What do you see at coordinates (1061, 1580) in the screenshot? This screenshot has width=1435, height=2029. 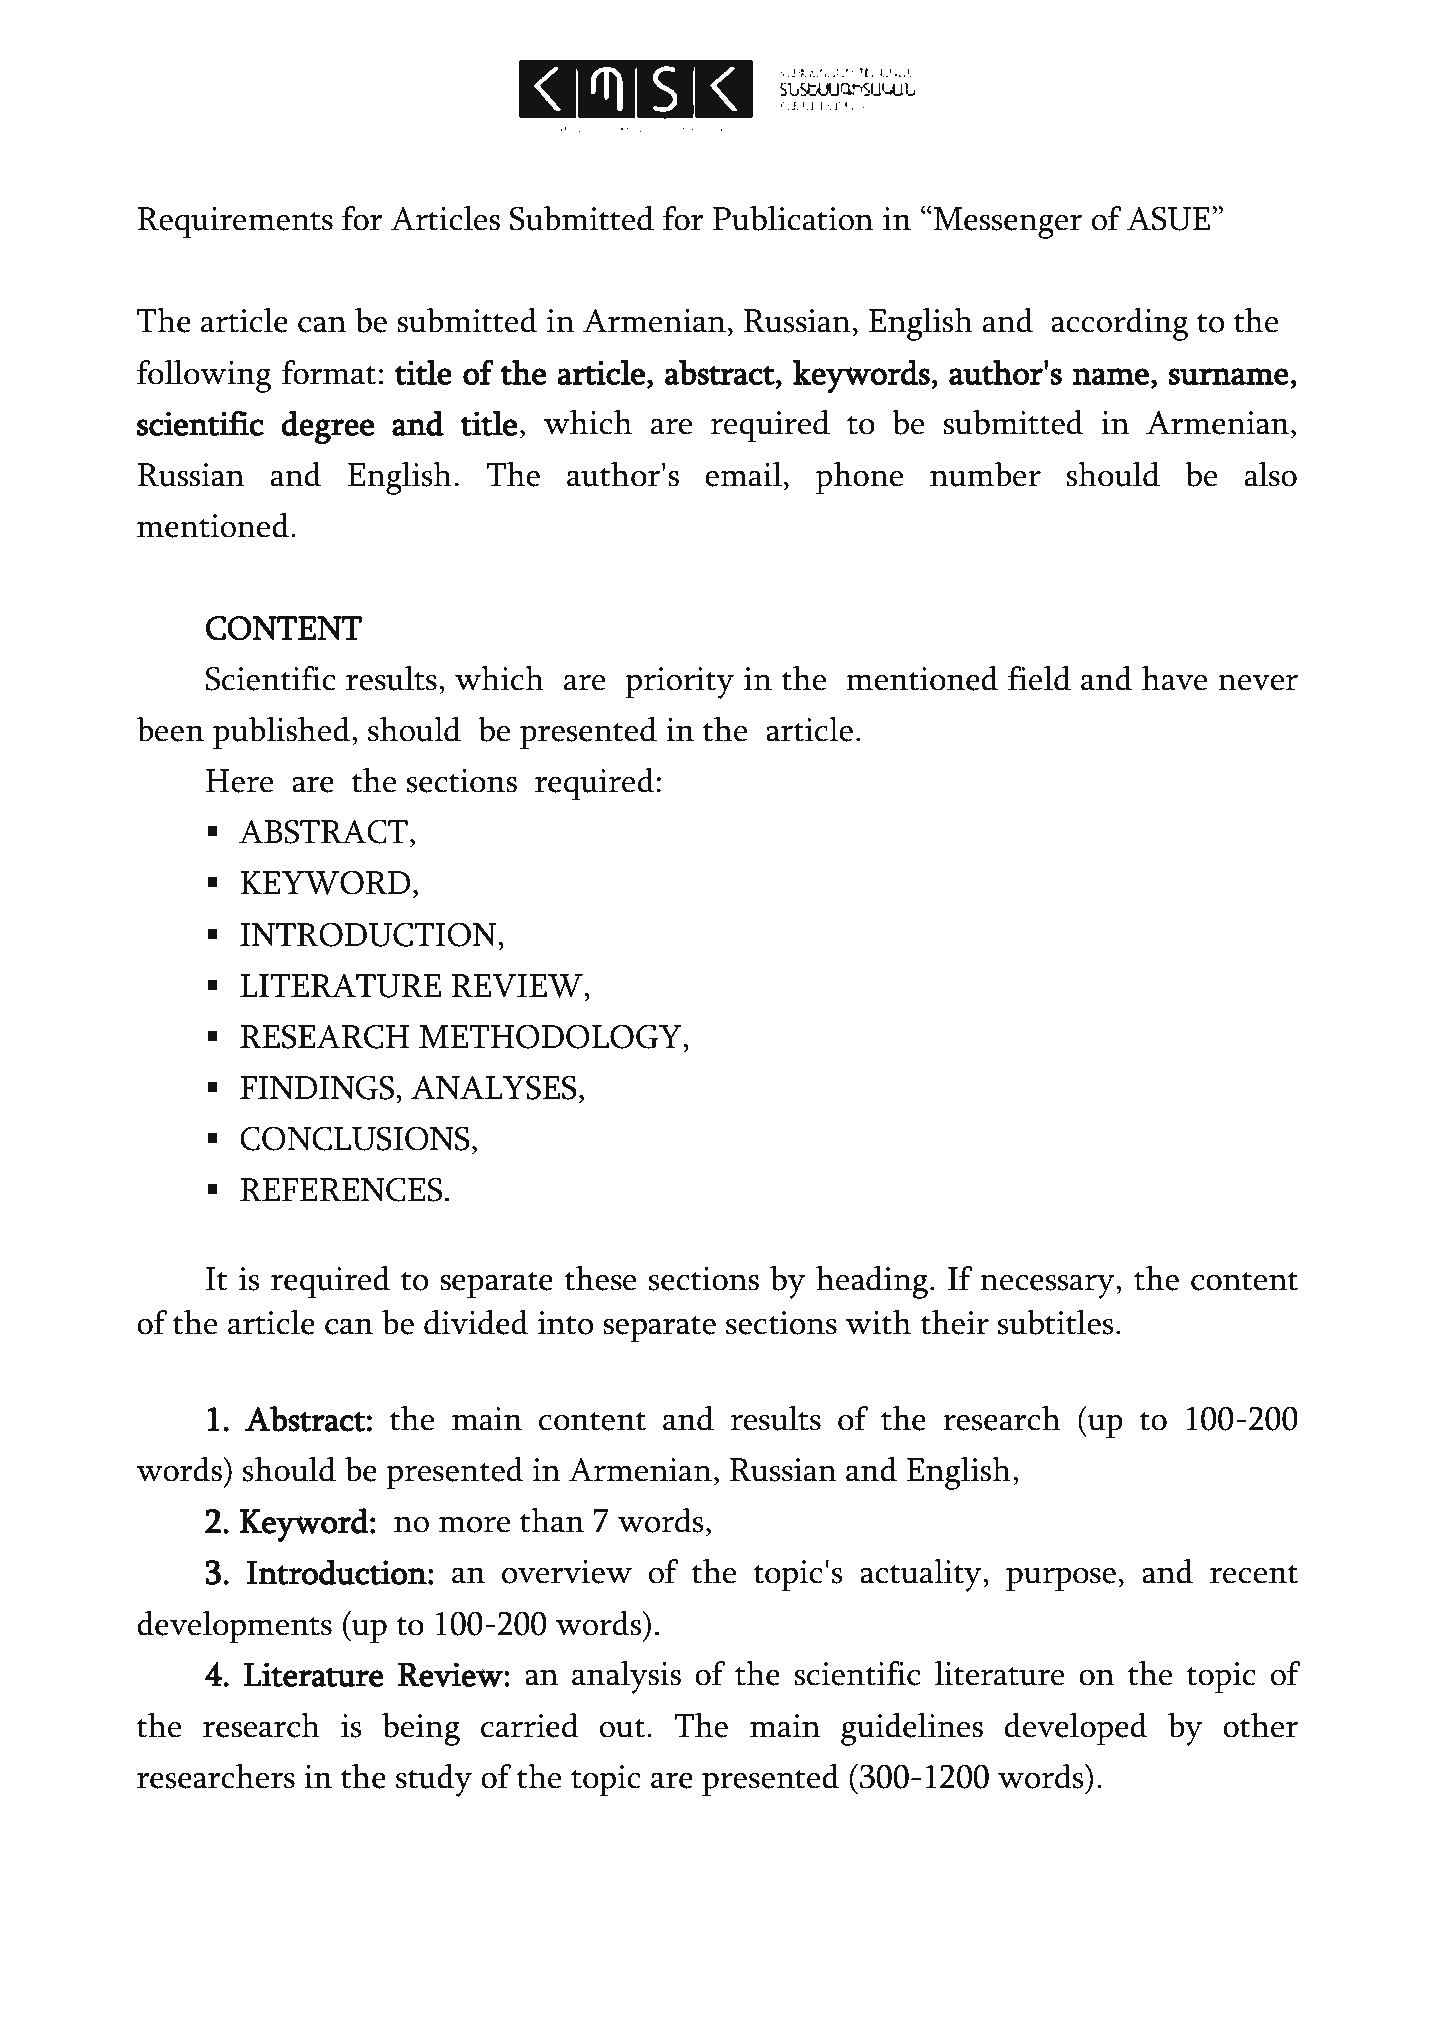 I see `purpose` at bounding box center [1061, 1580].
